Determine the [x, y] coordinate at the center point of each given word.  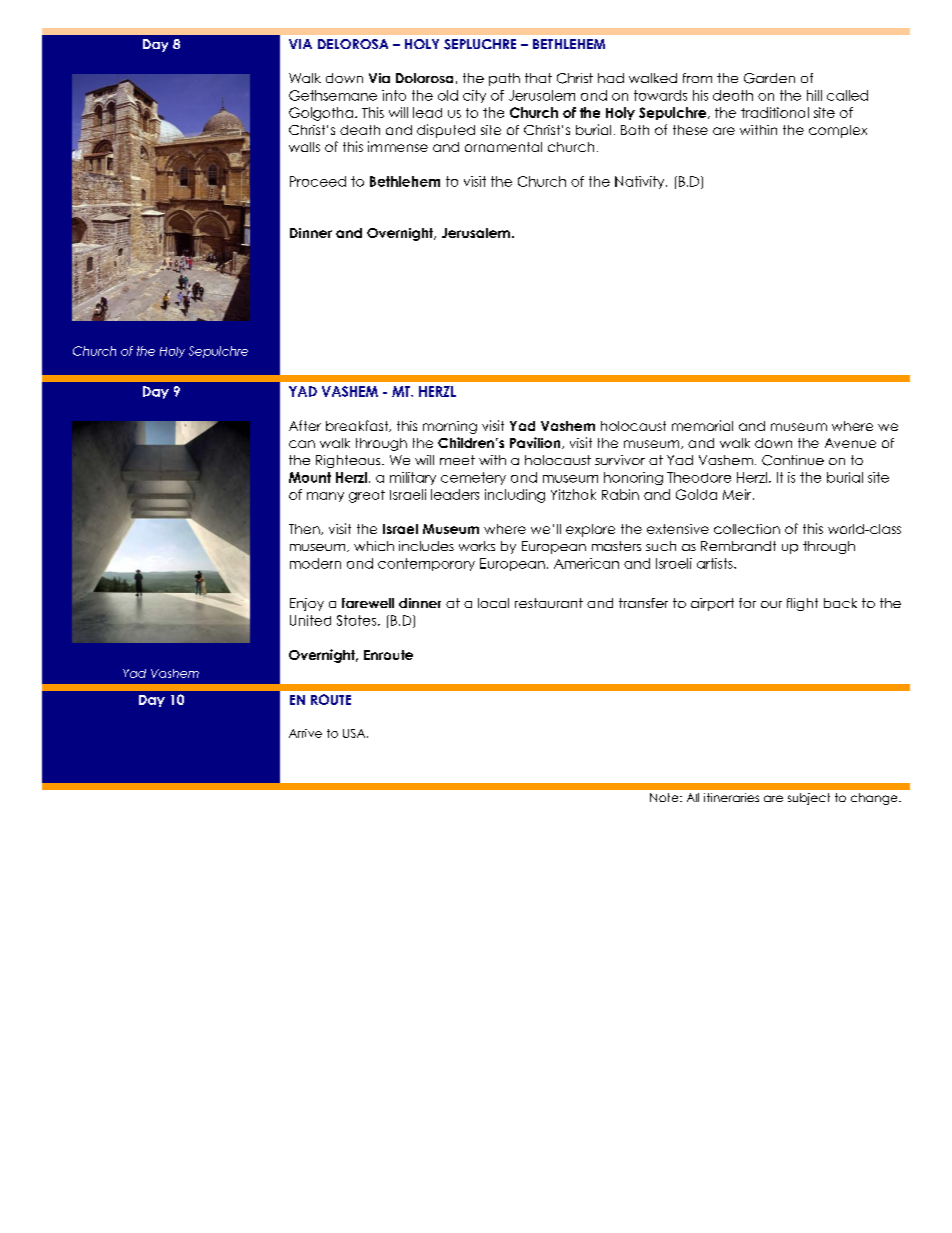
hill [814, 95]
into [394, 95]
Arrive [305, 733]
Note [665, 797]
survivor [620, 460]
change [875, 799]
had [611, 78]
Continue [793, 460]
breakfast [358, 426]
